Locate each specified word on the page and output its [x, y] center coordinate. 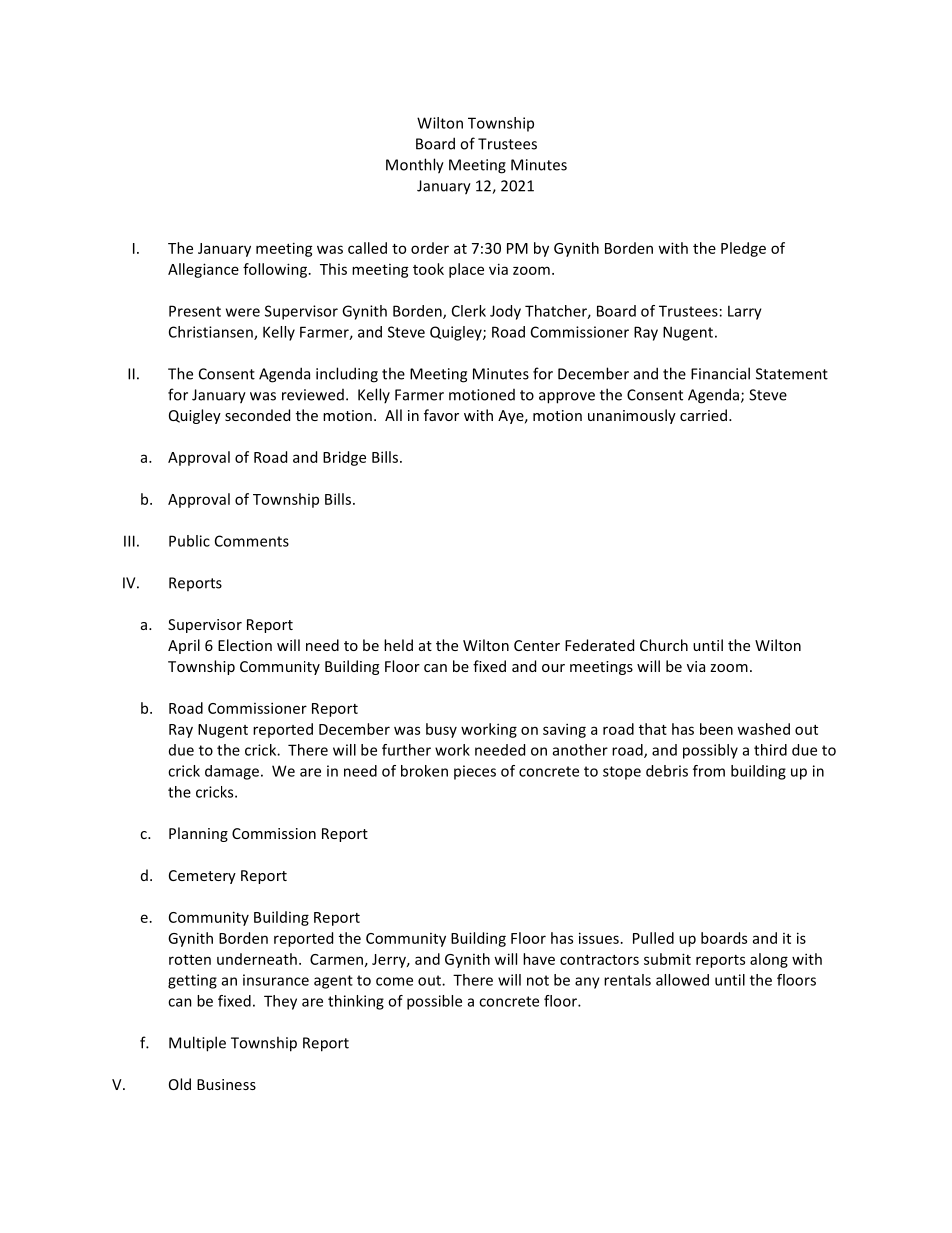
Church [664, 645]
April [184, 646]
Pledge [743, 249]
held [398, 645]
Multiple [197, 1044]
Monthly [415, 166]
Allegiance [203, 270]
